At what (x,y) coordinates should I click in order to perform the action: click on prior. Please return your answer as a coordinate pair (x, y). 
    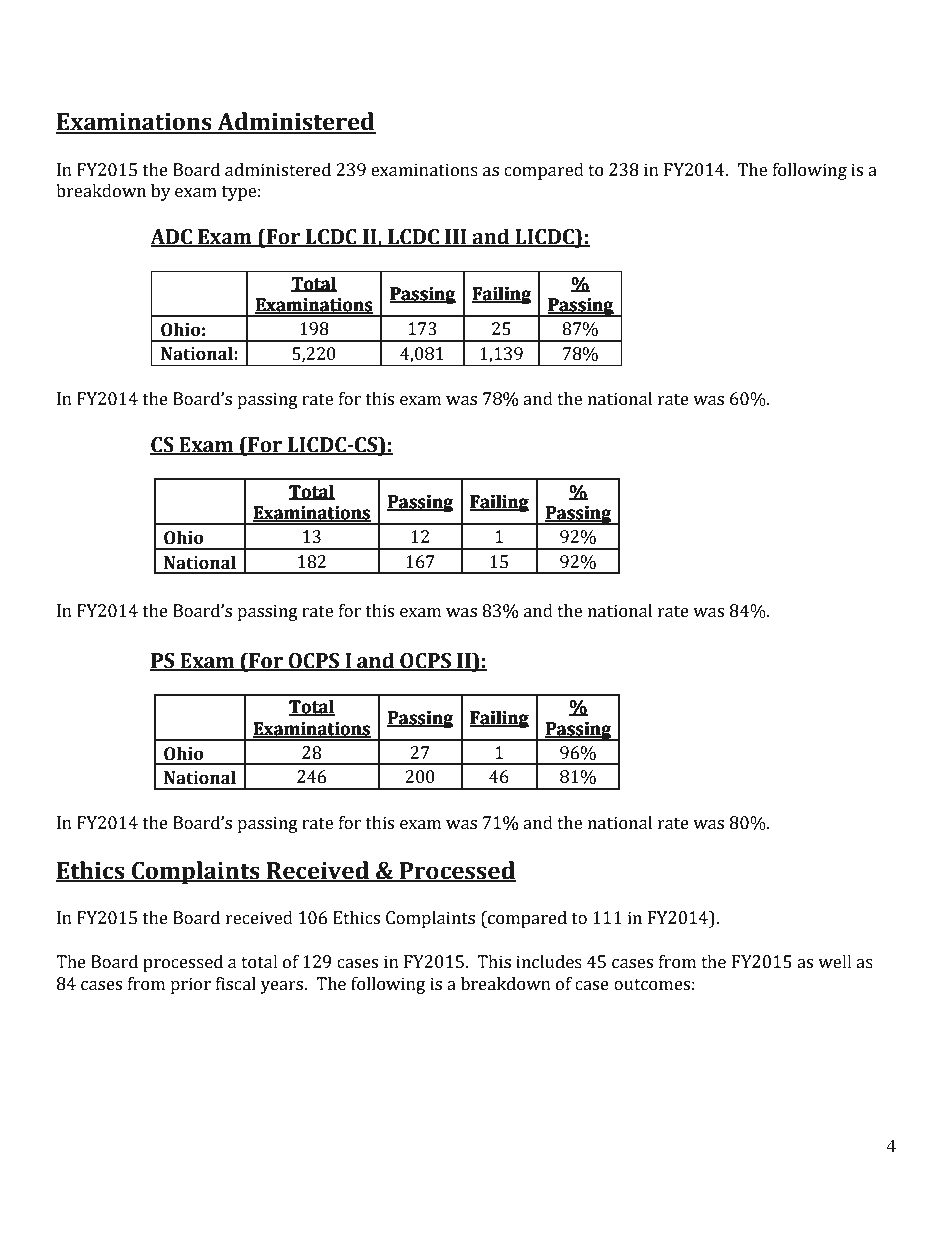
    Looking at the image, I should click on (190, 985).
